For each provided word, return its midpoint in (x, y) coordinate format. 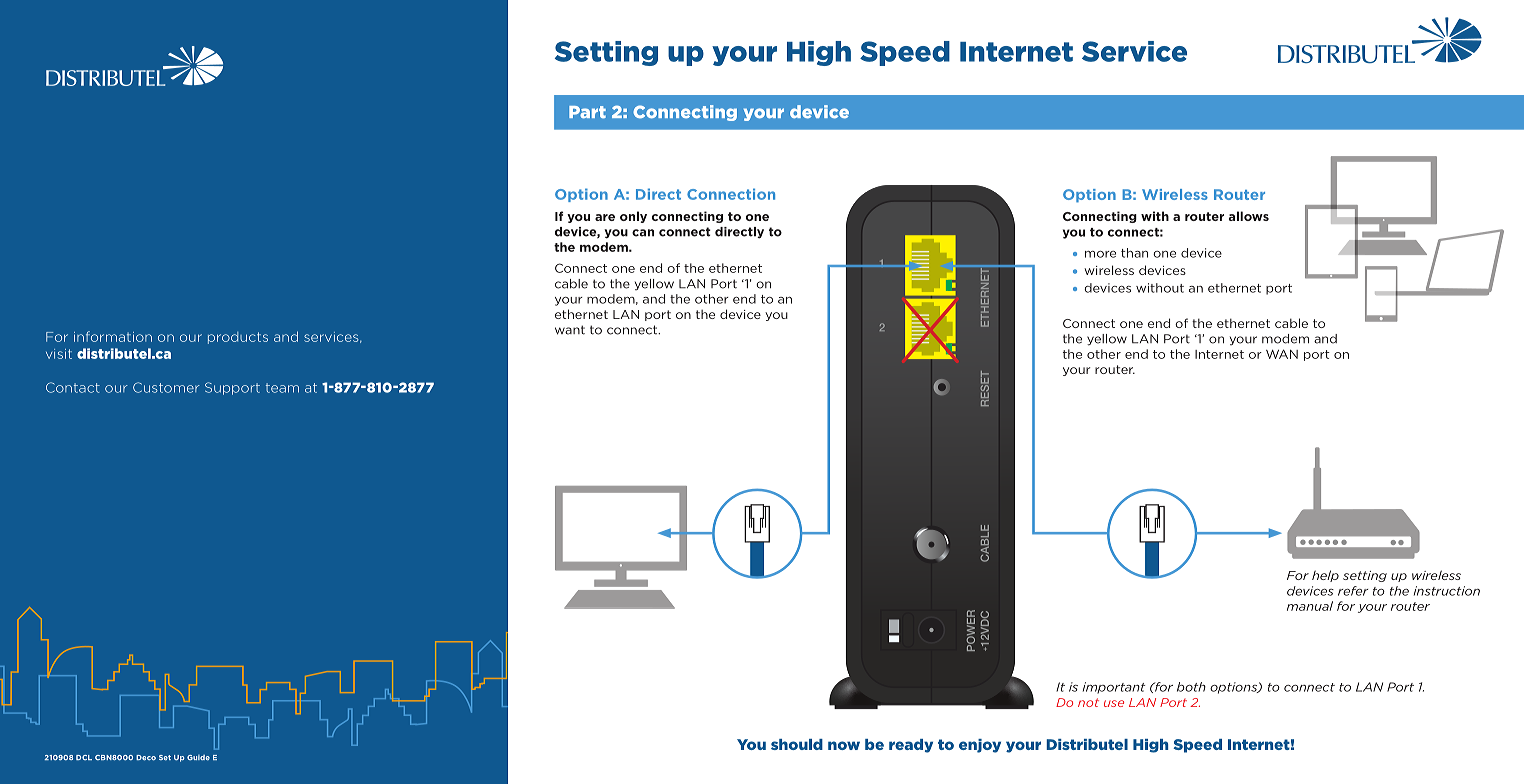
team (282, 388)
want (570, 330)
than (1134, 253)
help (1325, 576)
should (797, 744)
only (633, 217)
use (1114, 703)
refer (1353, 591)
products (238, 338)
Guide (198, 758)
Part (587, 112)
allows (1249, 216)
